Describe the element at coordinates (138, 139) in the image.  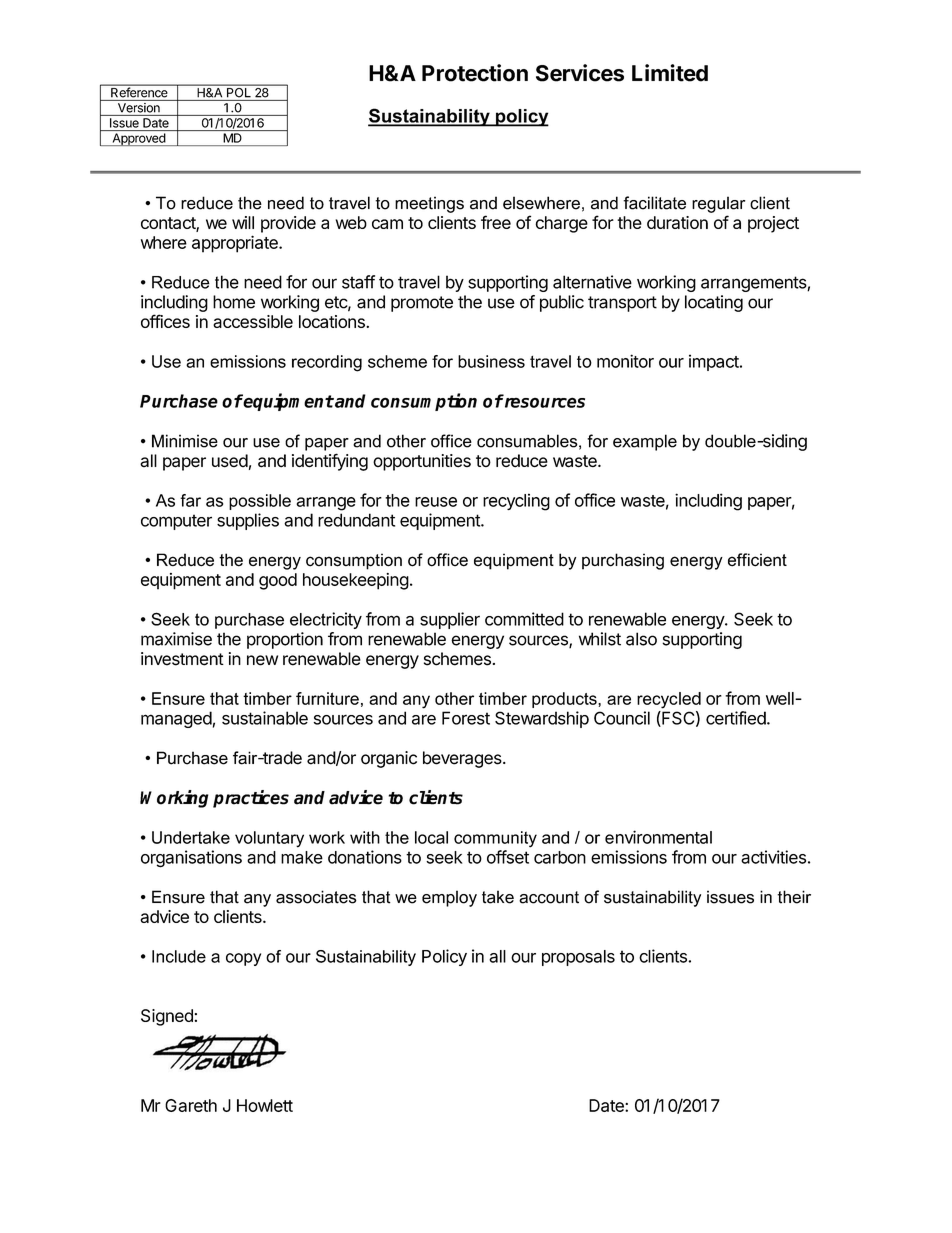
I see `Approved` at that location.
